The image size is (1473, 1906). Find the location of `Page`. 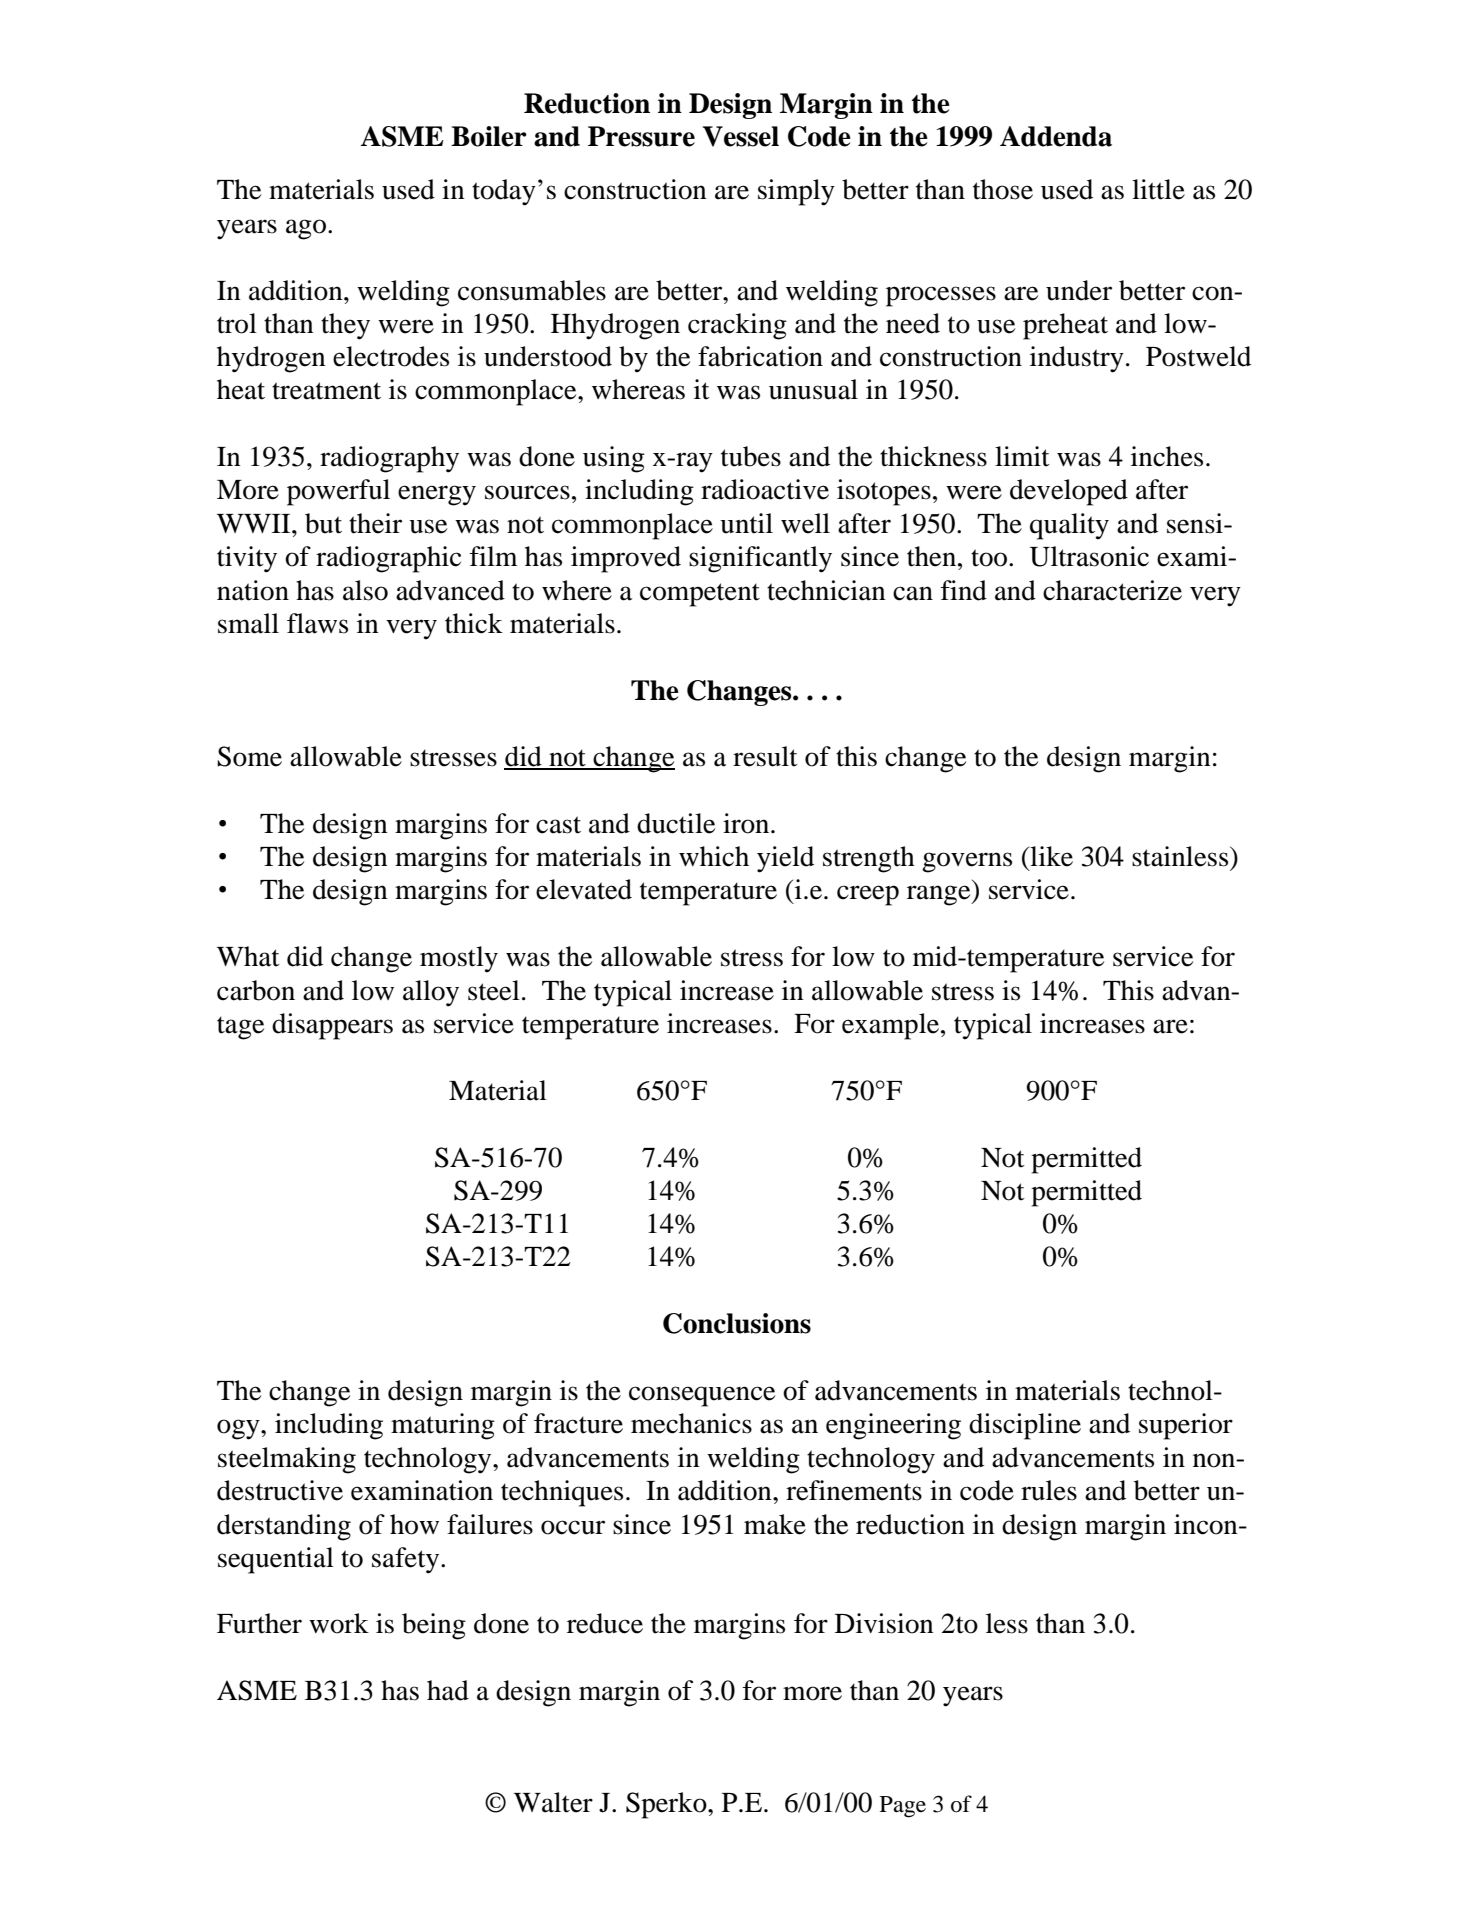

Page is located at coordinates (903, 1807).
